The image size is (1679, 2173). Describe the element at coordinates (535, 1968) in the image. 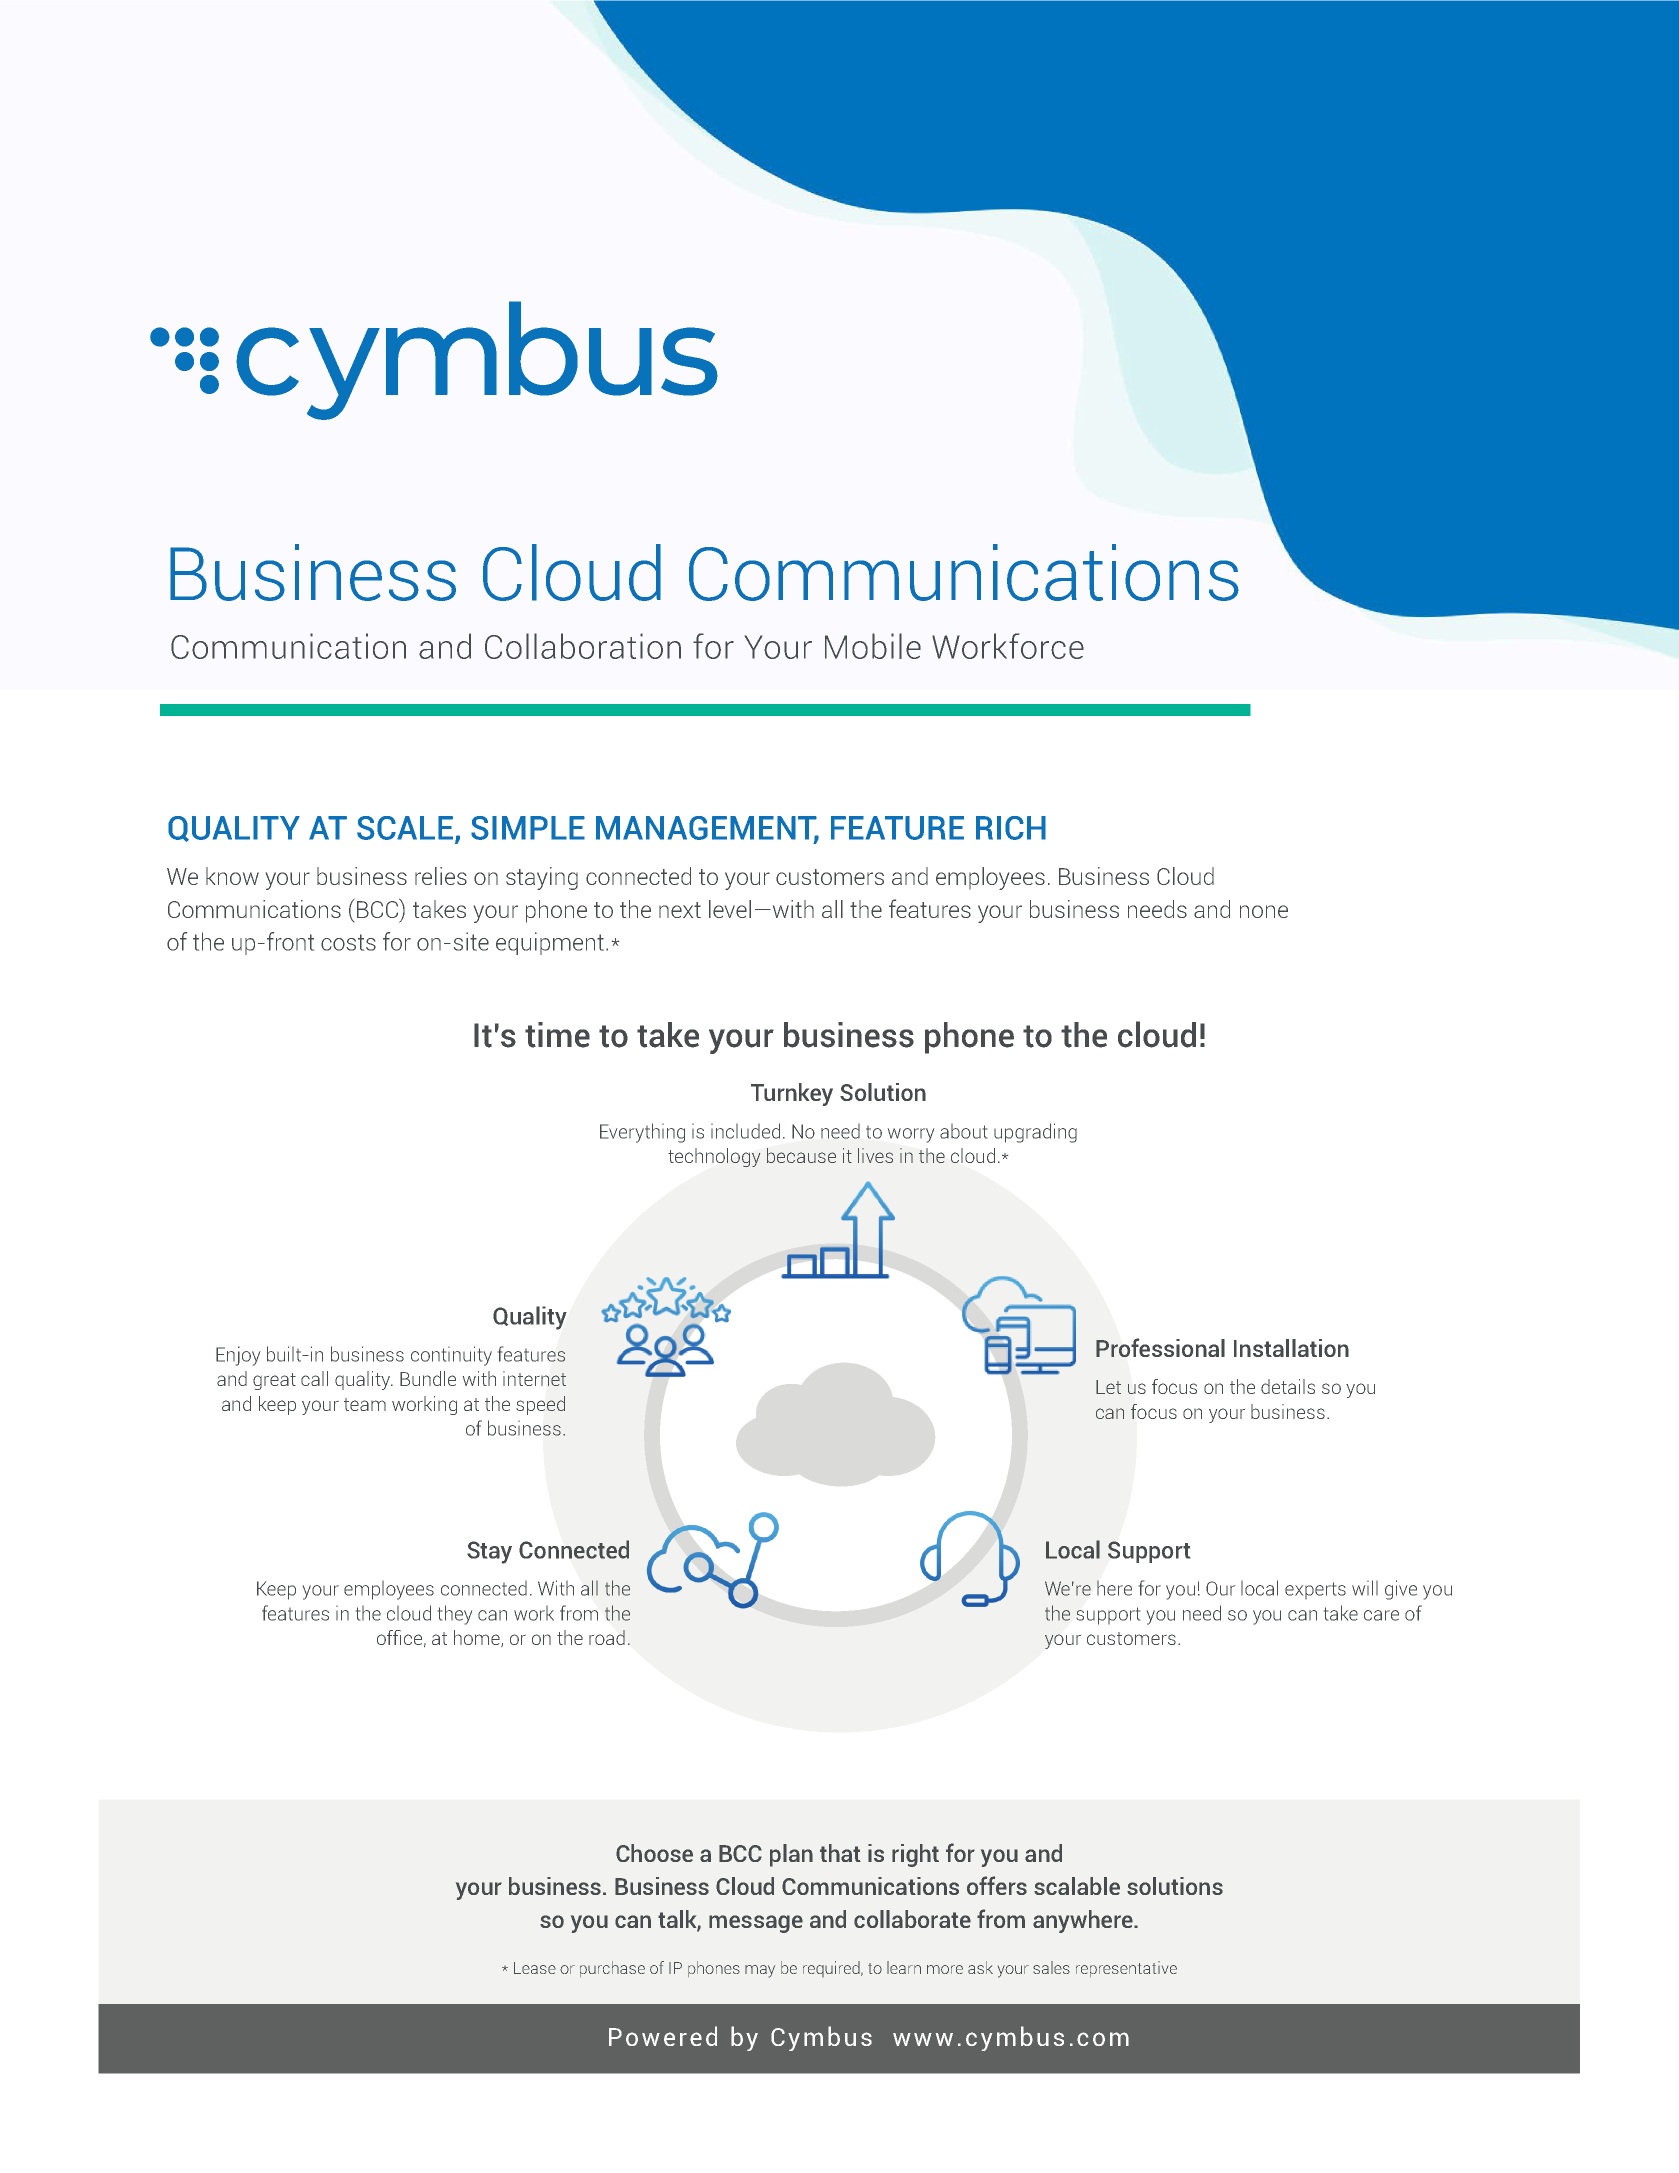

I see `Lease` at that location.
